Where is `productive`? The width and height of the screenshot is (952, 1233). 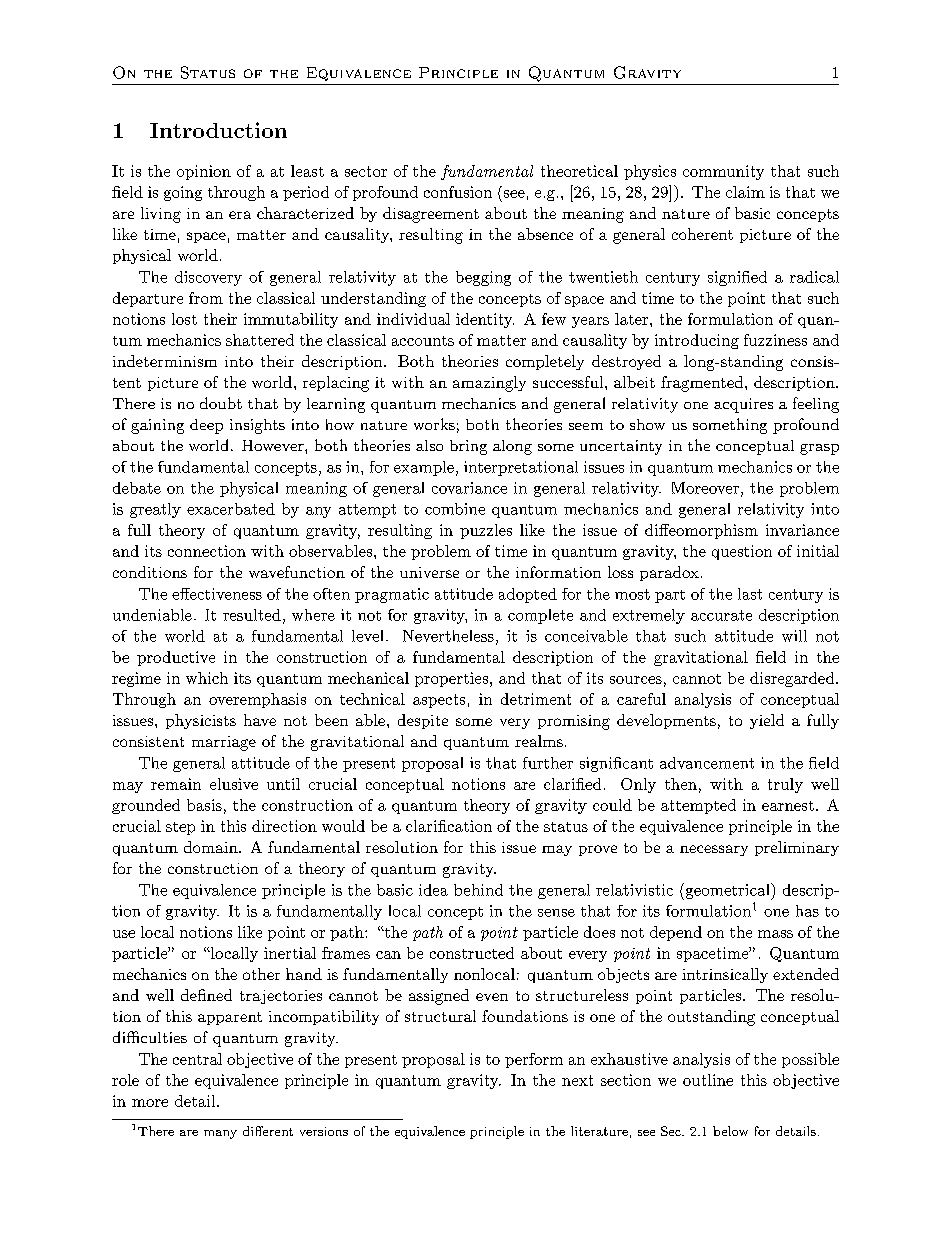 productive is located at coordinates (176, 658).
